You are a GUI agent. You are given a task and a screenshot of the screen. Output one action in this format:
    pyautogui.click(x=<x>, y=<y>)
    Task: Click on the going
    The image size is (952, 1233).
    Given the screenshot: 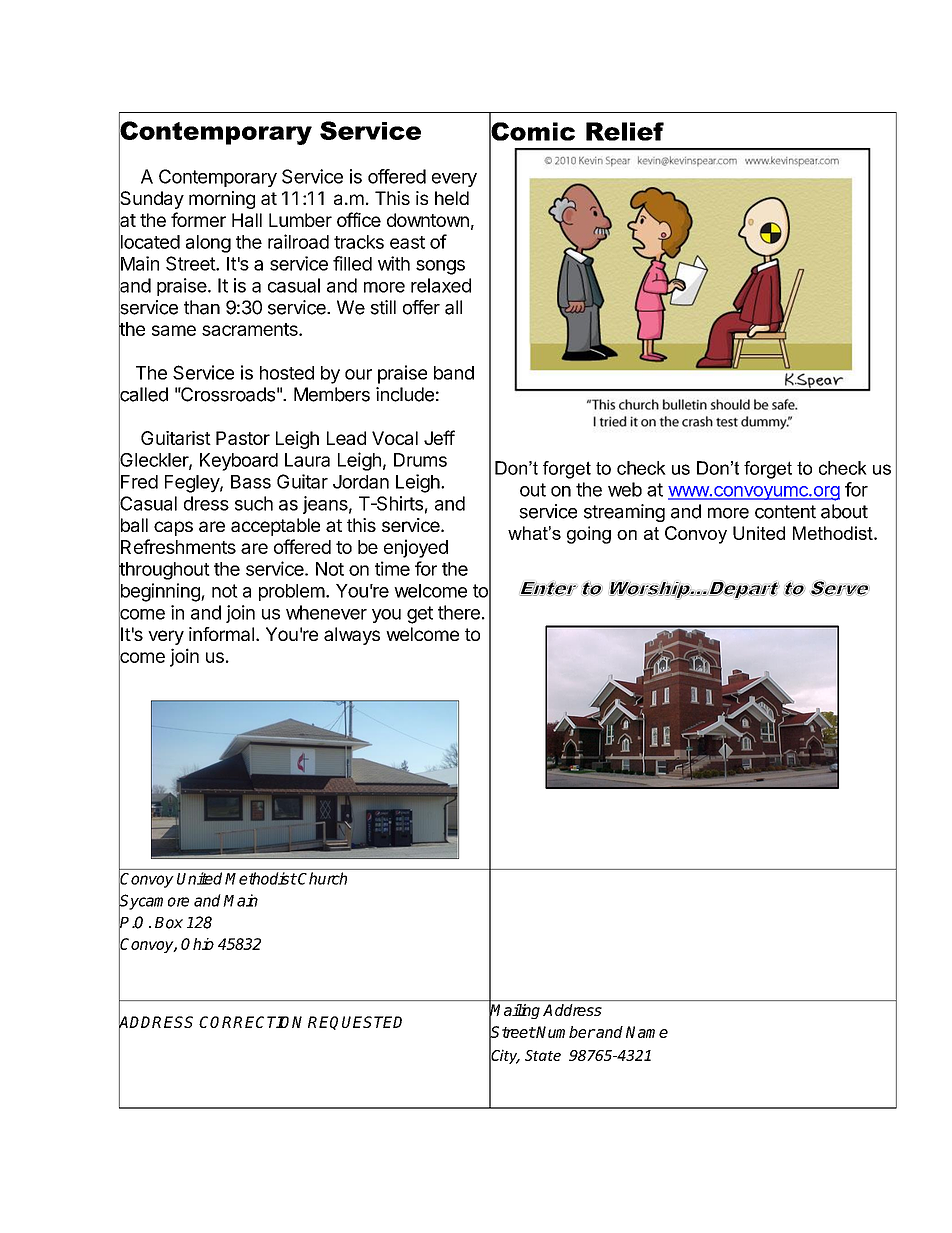 What is the action you would take?
    pyautogui.click(x=589, y=535)
